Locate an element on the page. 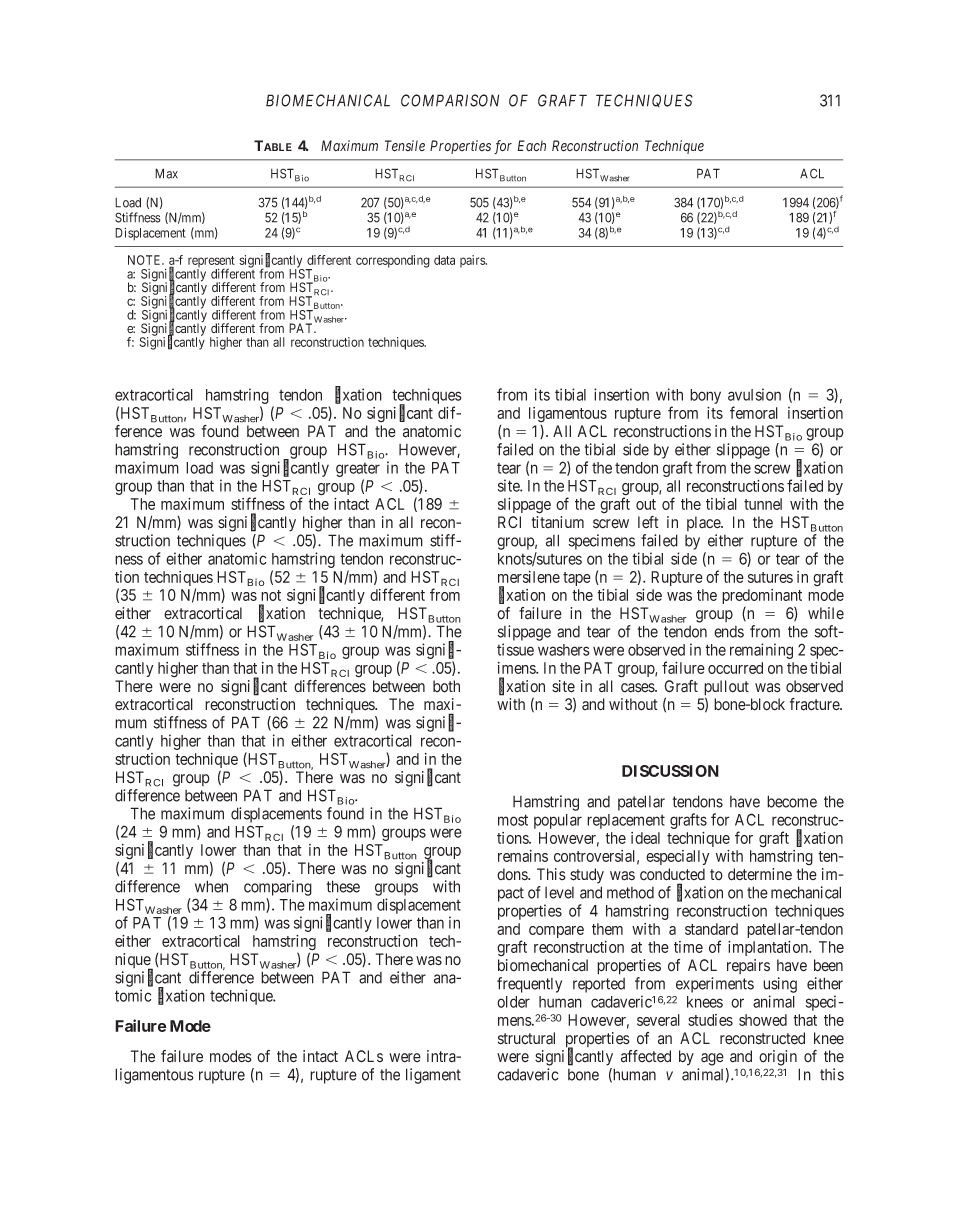  structural is located at coordinates (526, 1038).
